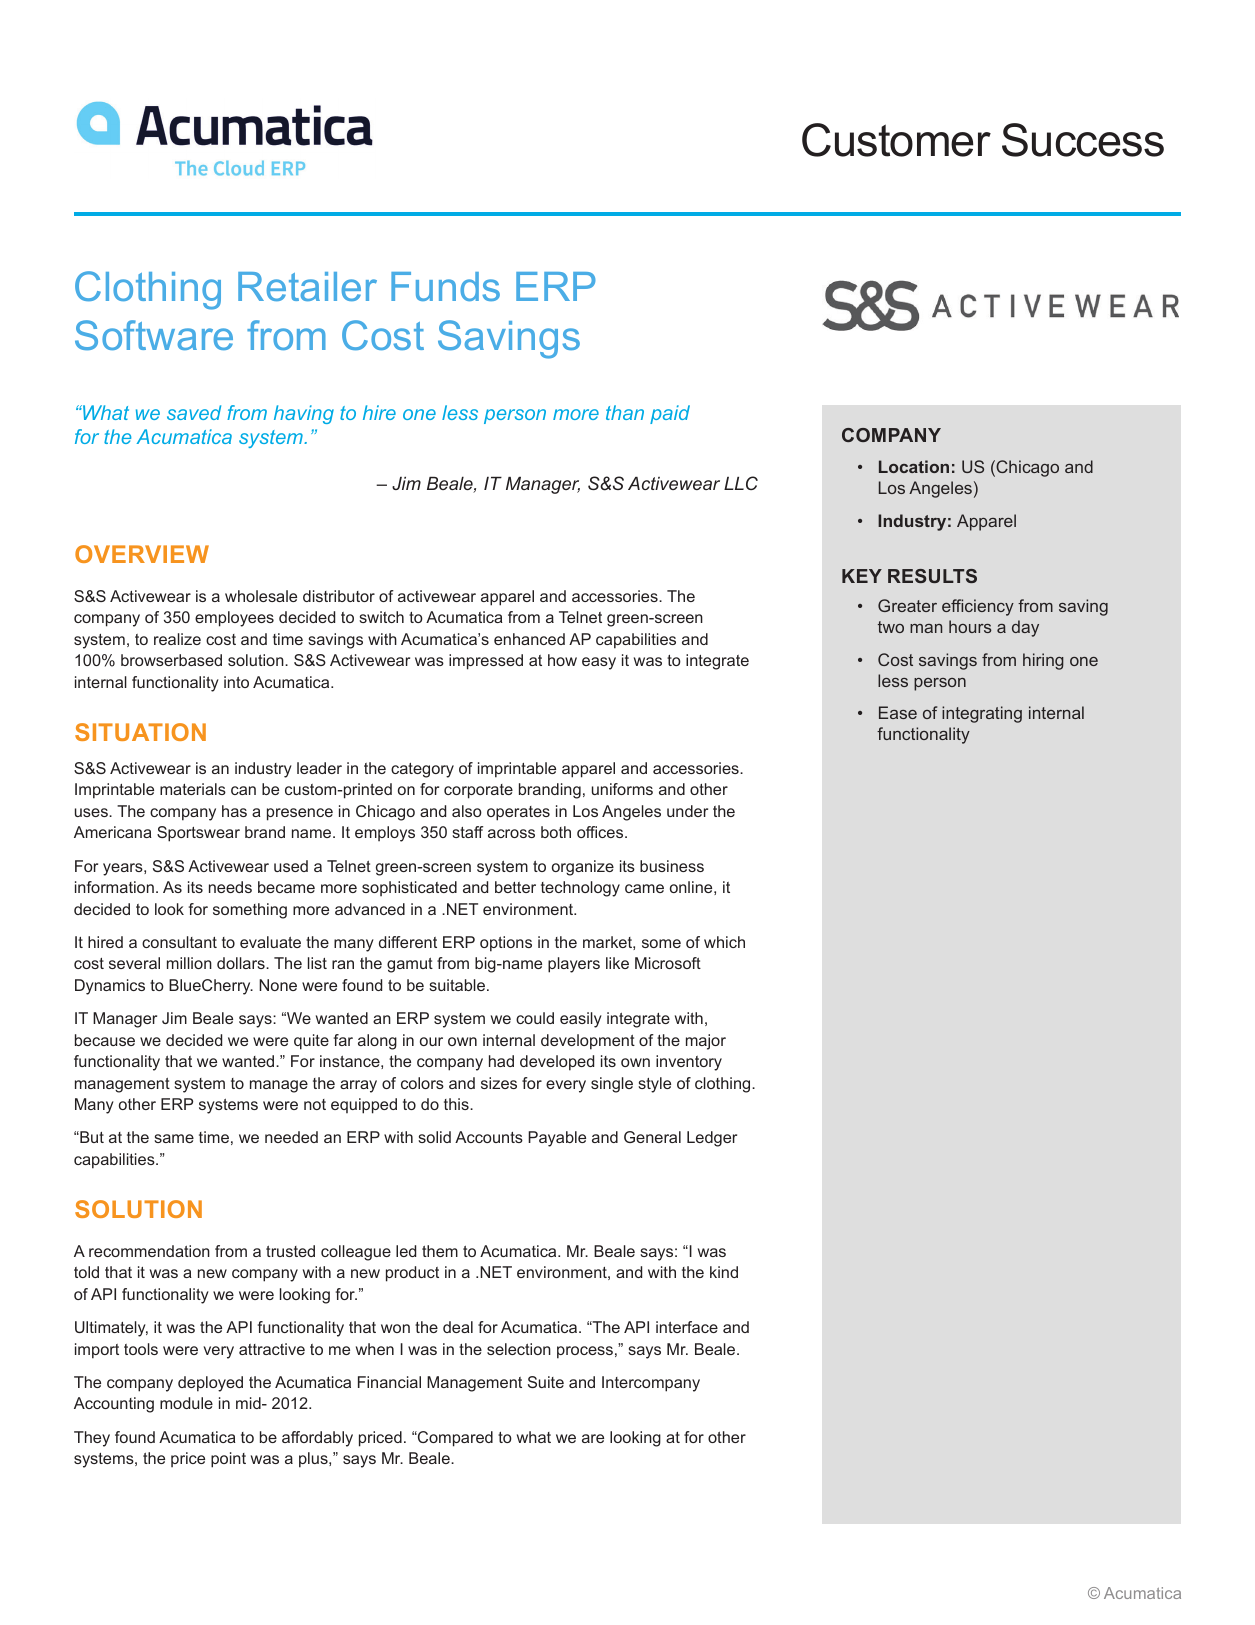  I want to click on Success, so click(1083, 140).
